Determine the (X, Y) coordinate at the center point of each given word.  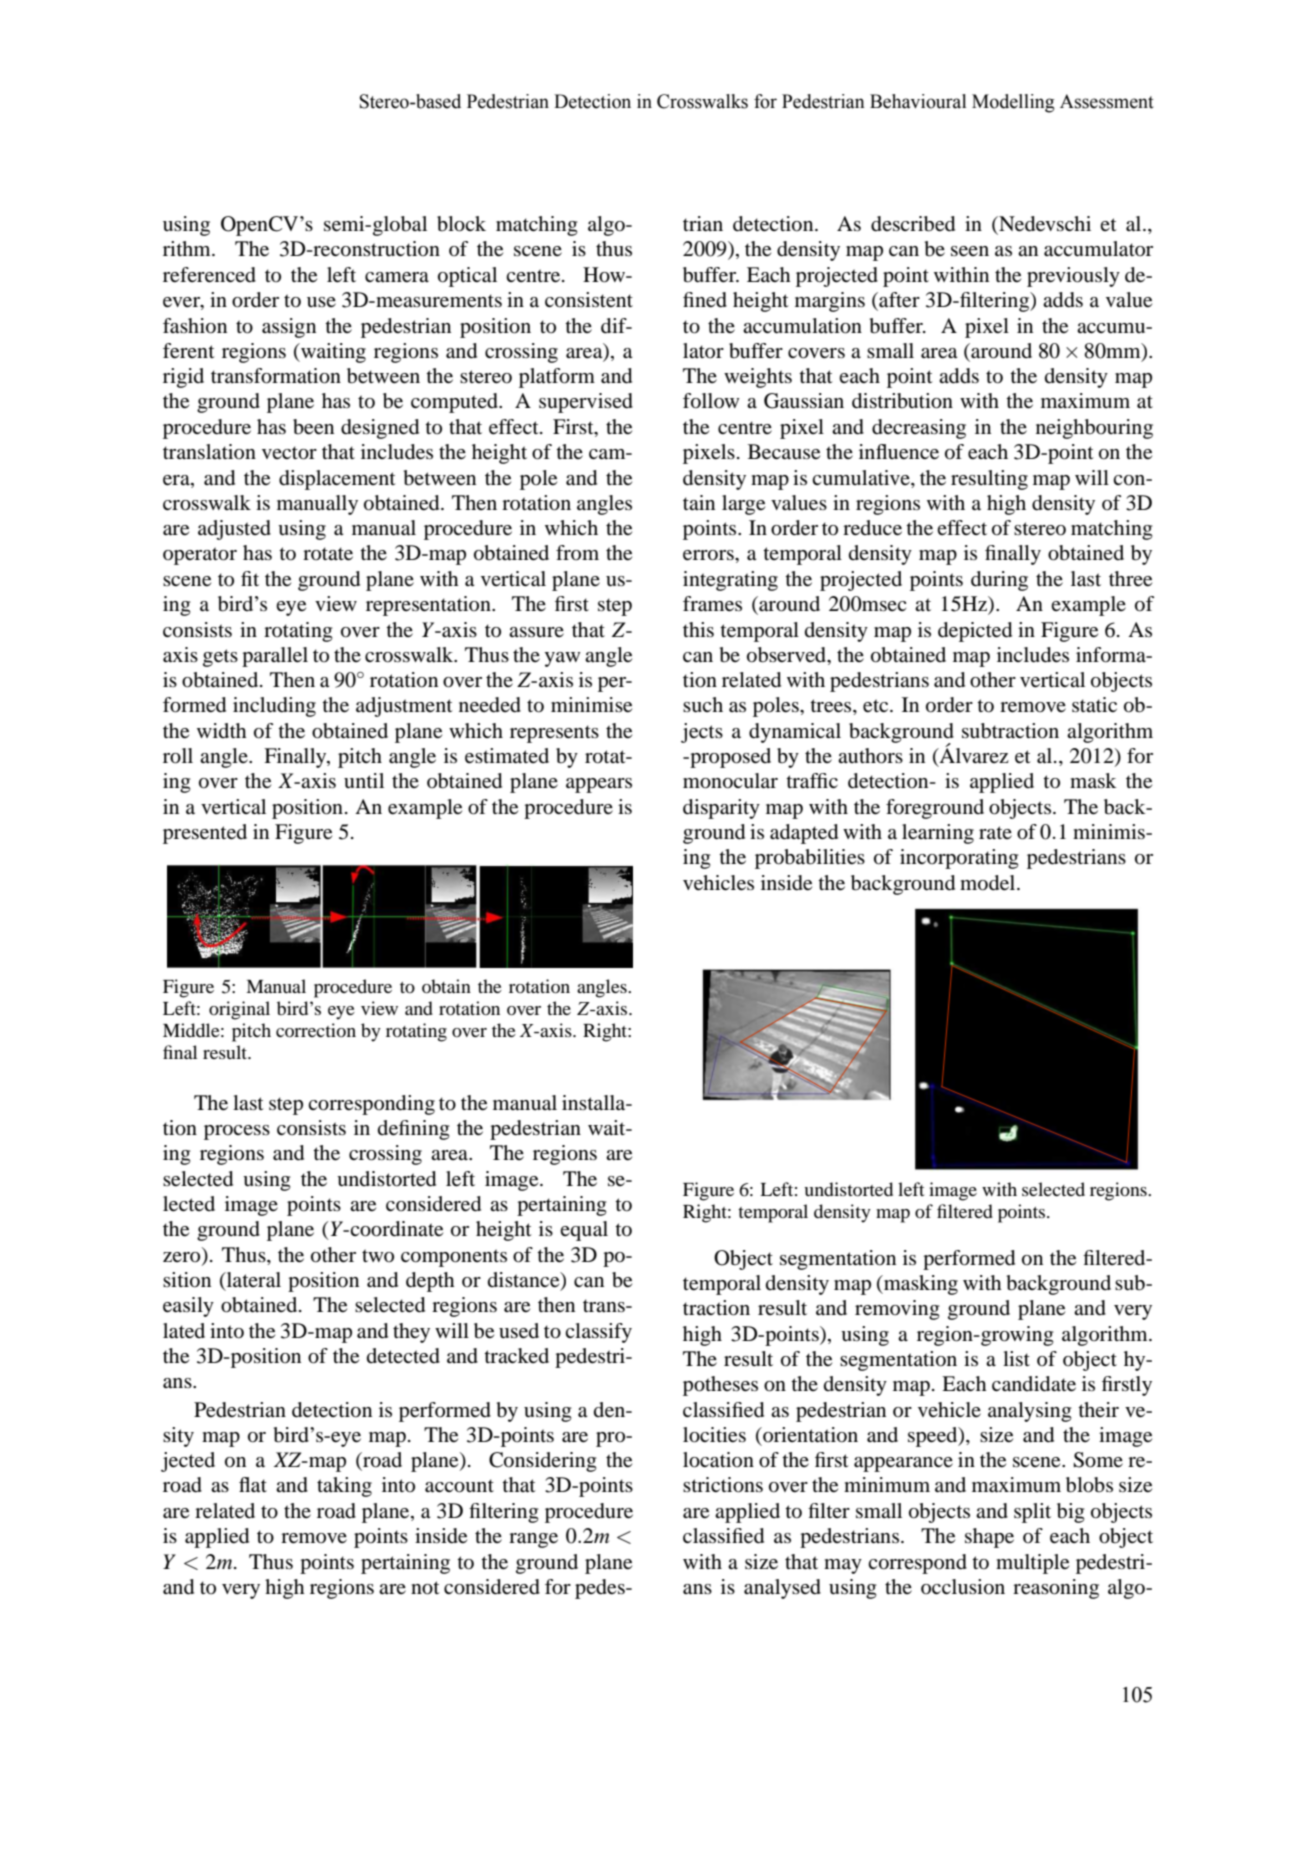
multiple (1032, 1564)
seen (970, 251)
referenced (209, 275)
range (533, 1540)
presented (205, 834)
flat (253, 1485)
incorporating (959, 859)
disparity (721, 809)
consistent (589, 300)
